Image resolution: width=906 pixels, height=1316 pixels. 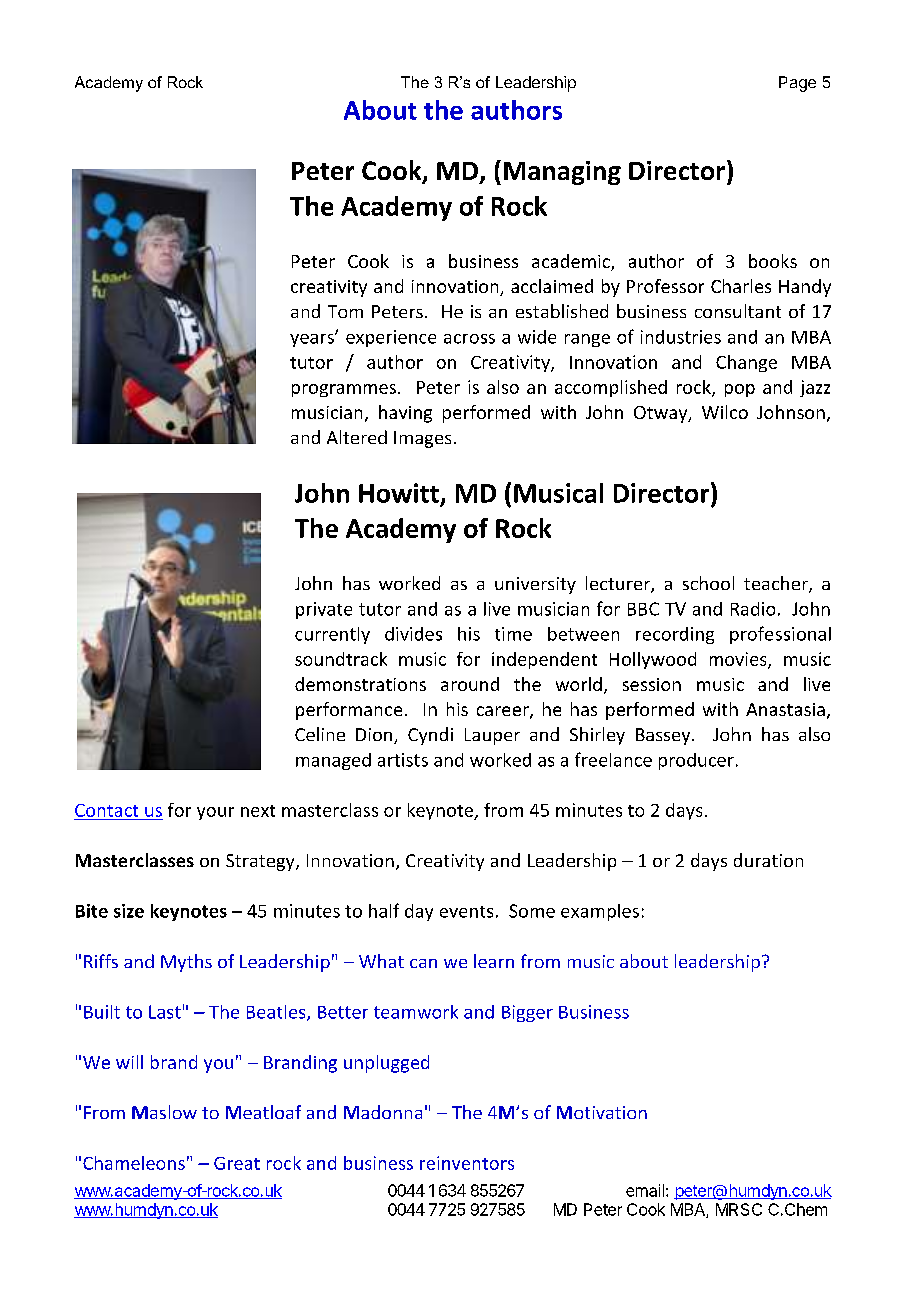 What do you see at coordinates (134, 1163) in the screenshot?
I see `Chameleons` at bounding box center [134, 1163].
